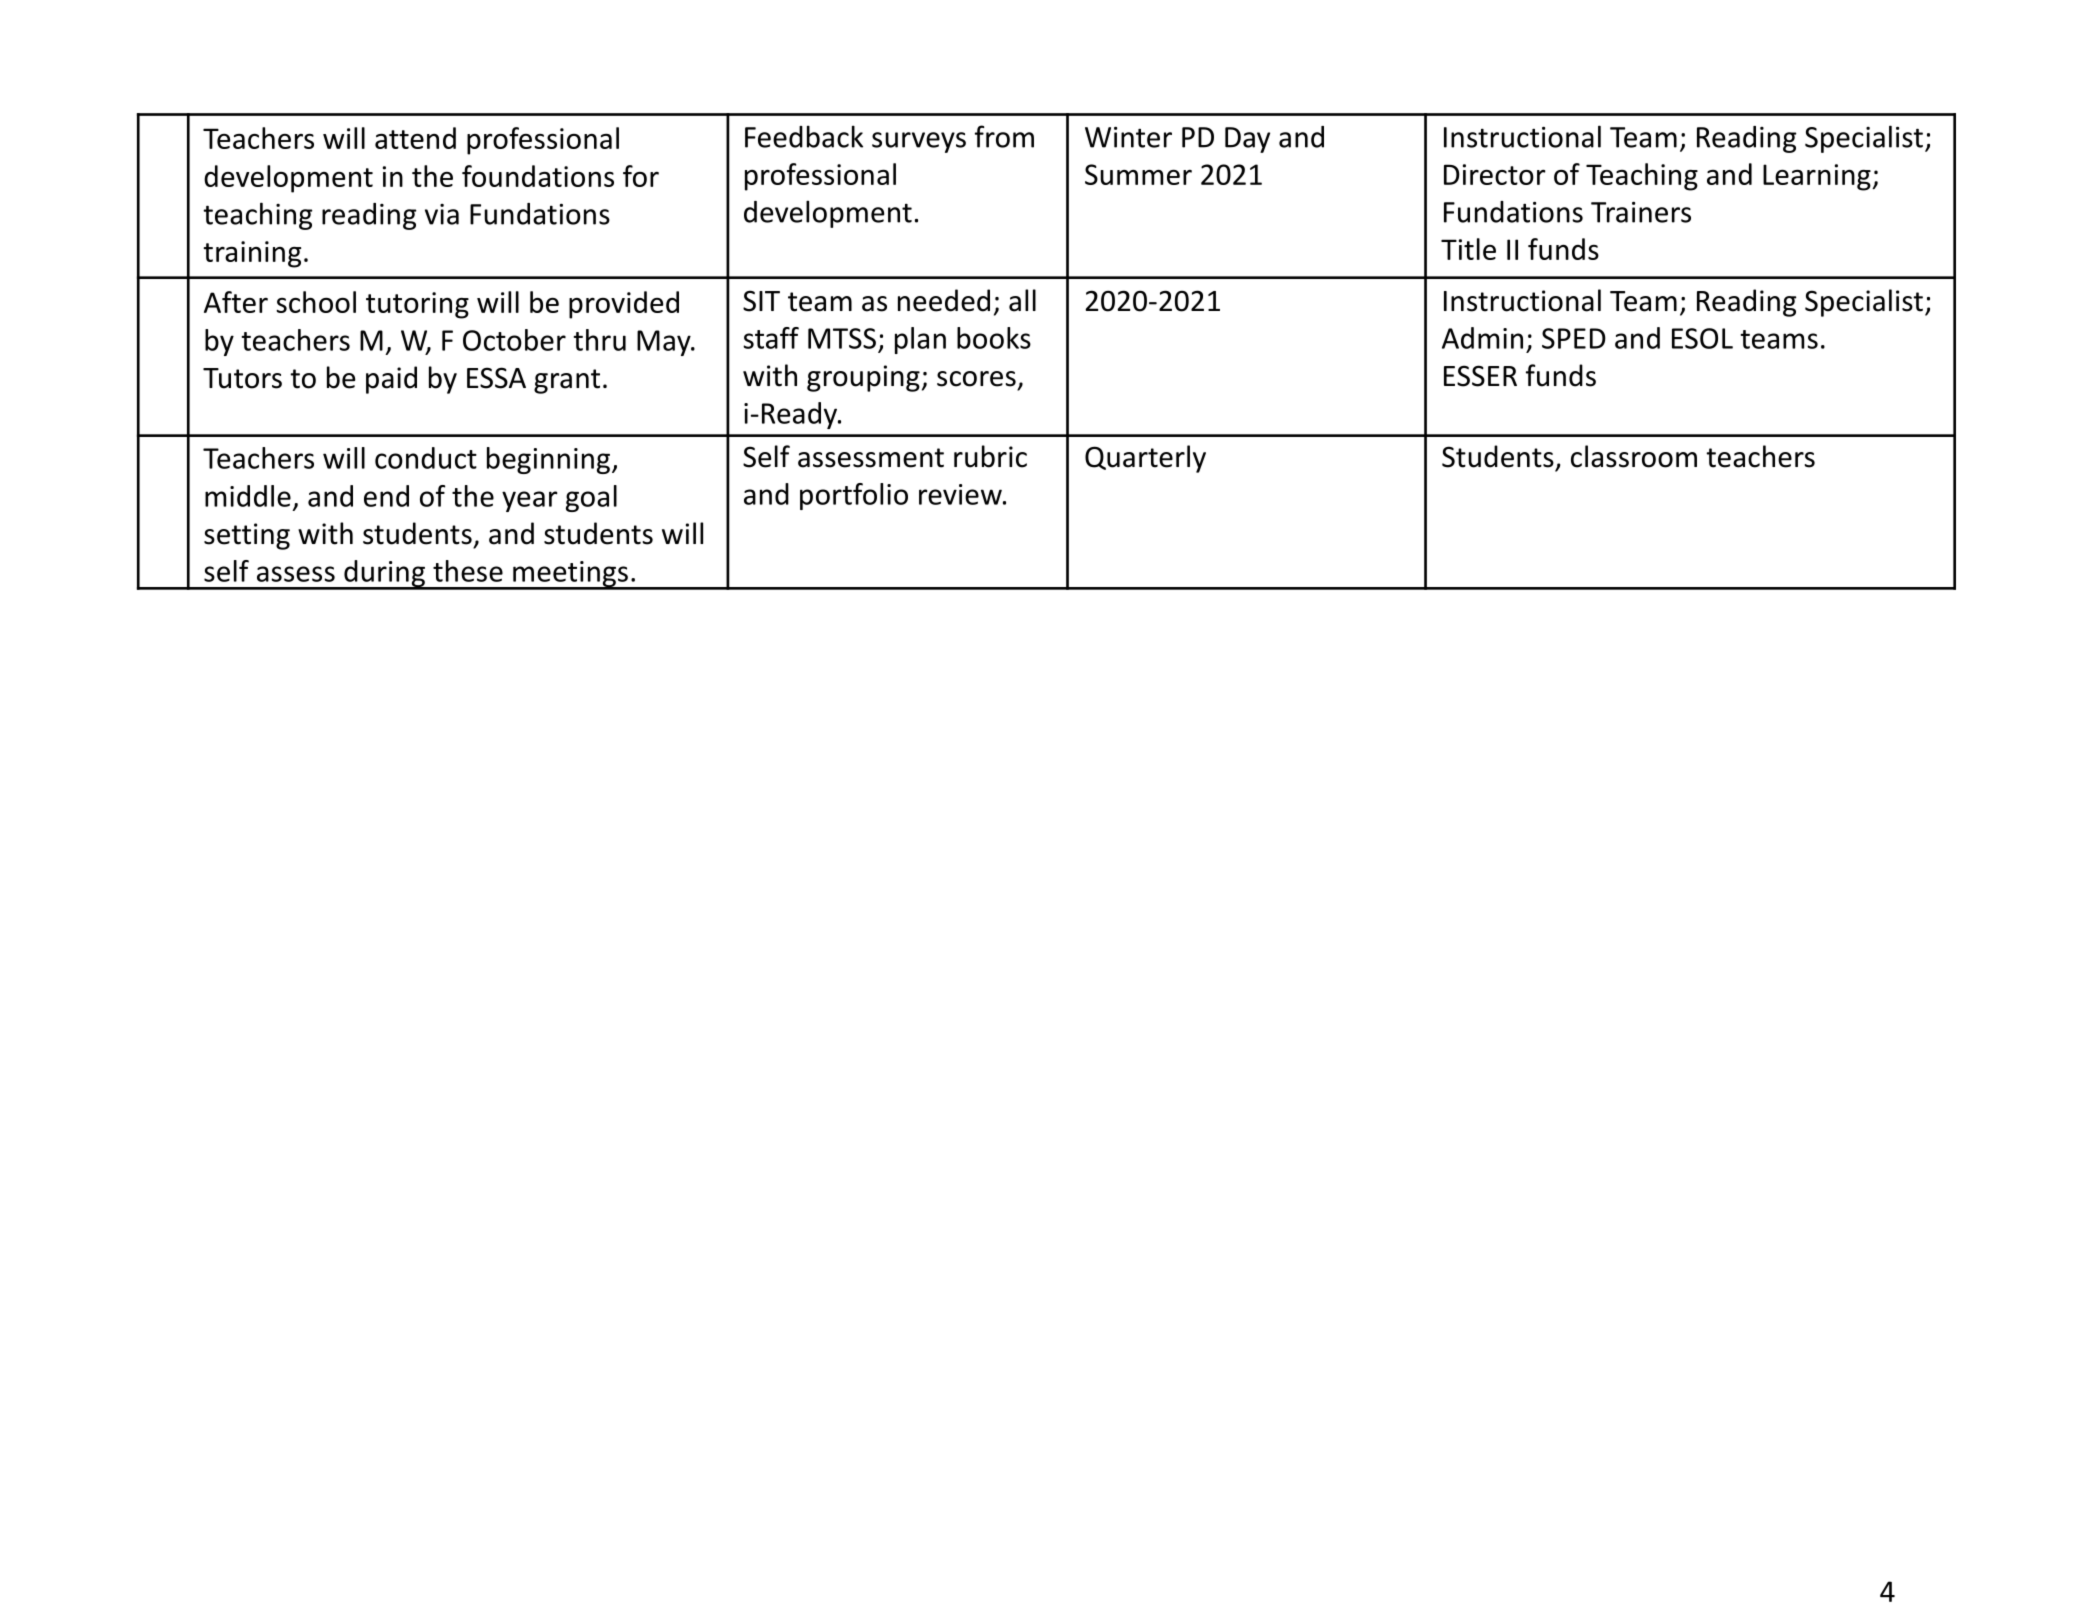  Describe the element at coordinates (1004, 136) in the screenshot. I see `from` at that location.
